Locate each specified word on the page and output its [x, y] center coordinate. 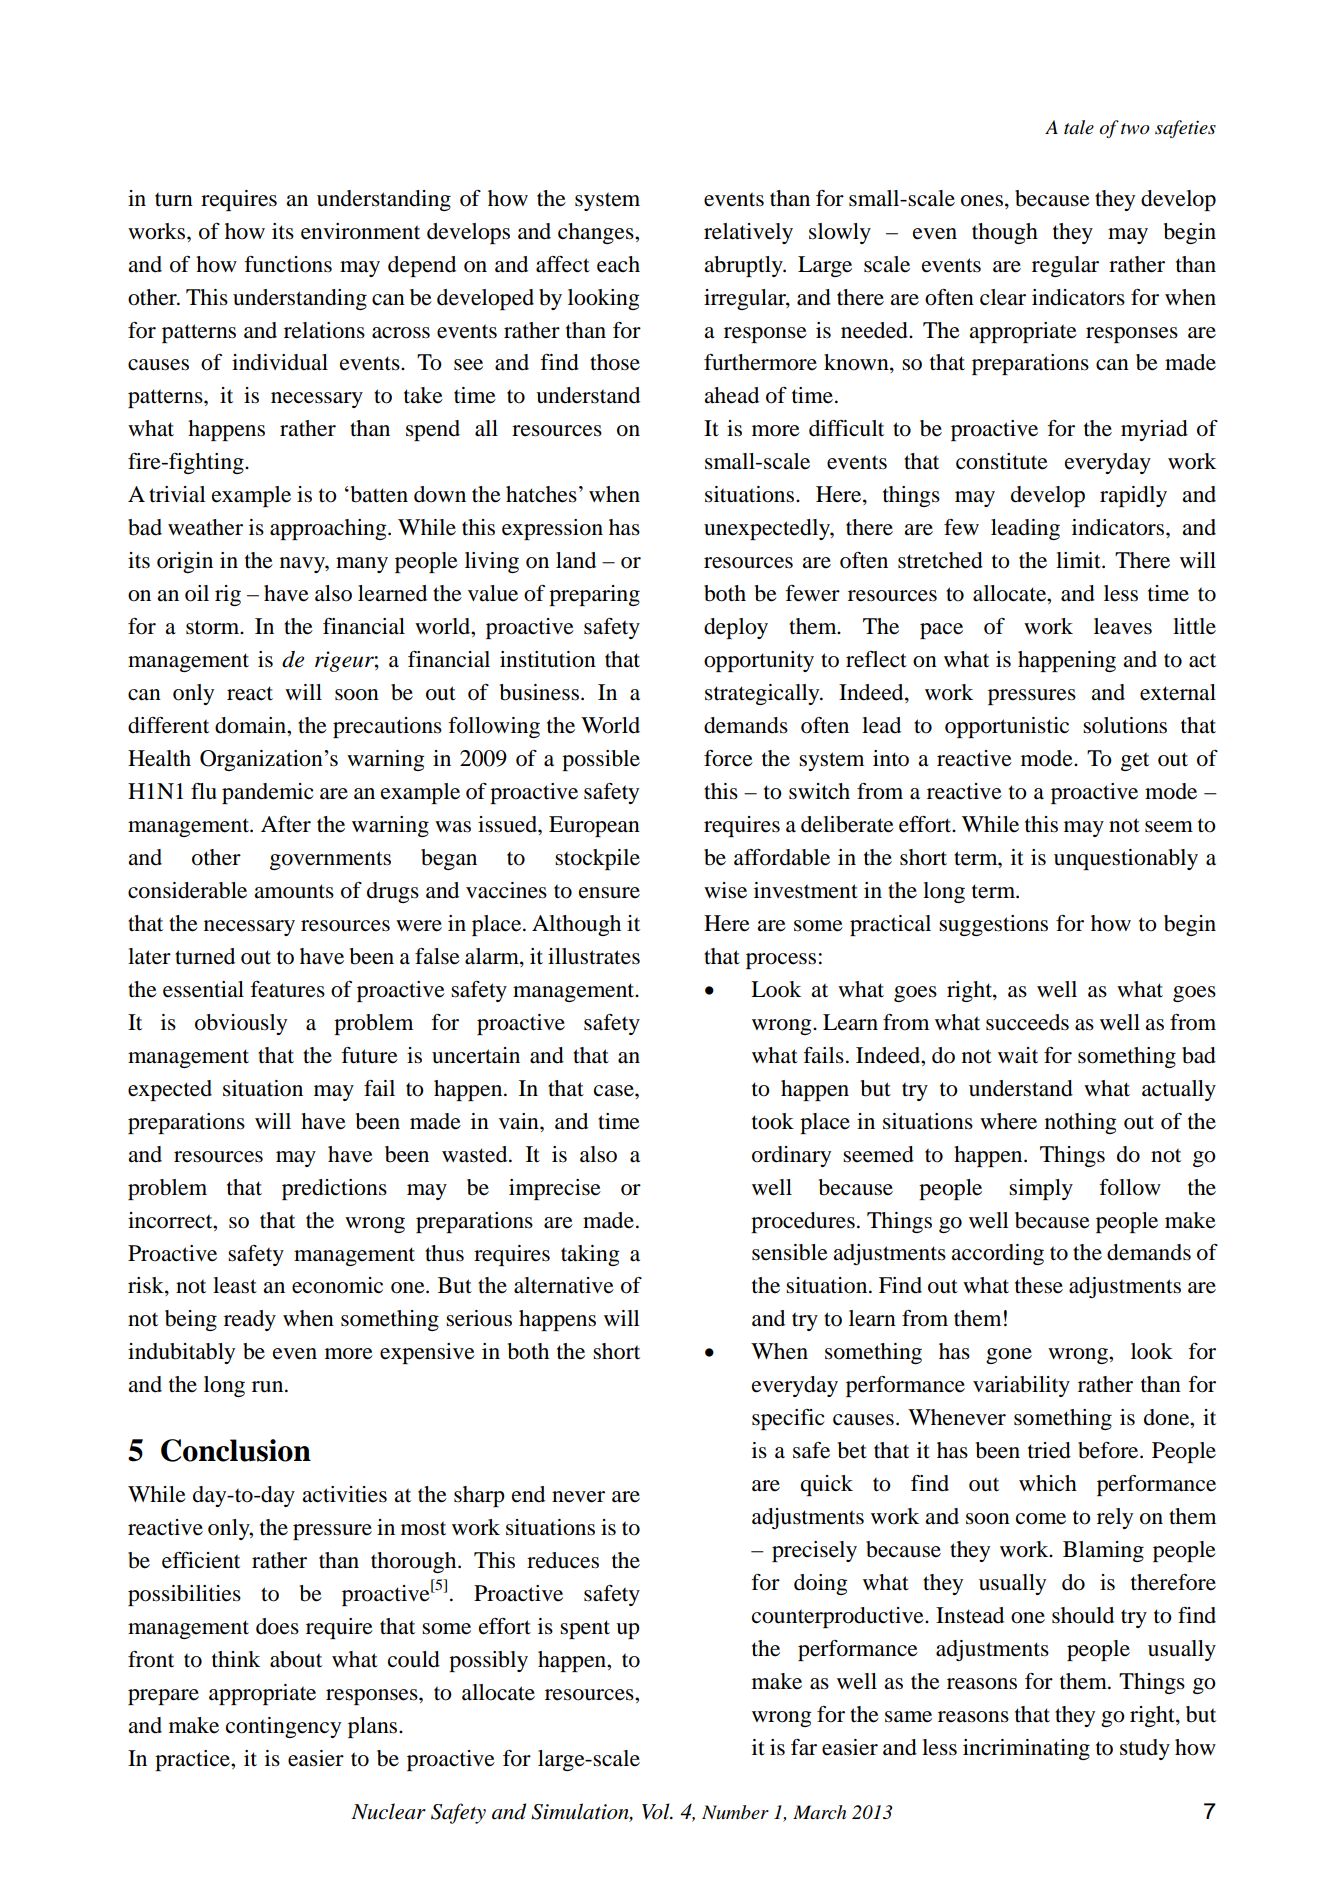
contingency [283, 1727]
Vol [657, 1811]
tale [1079, 127]
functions [288, 264]
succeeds [1027, 1022]
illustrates [594, 956]
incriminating [1026, 1749]
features [287, 989]
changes [597, 233]
